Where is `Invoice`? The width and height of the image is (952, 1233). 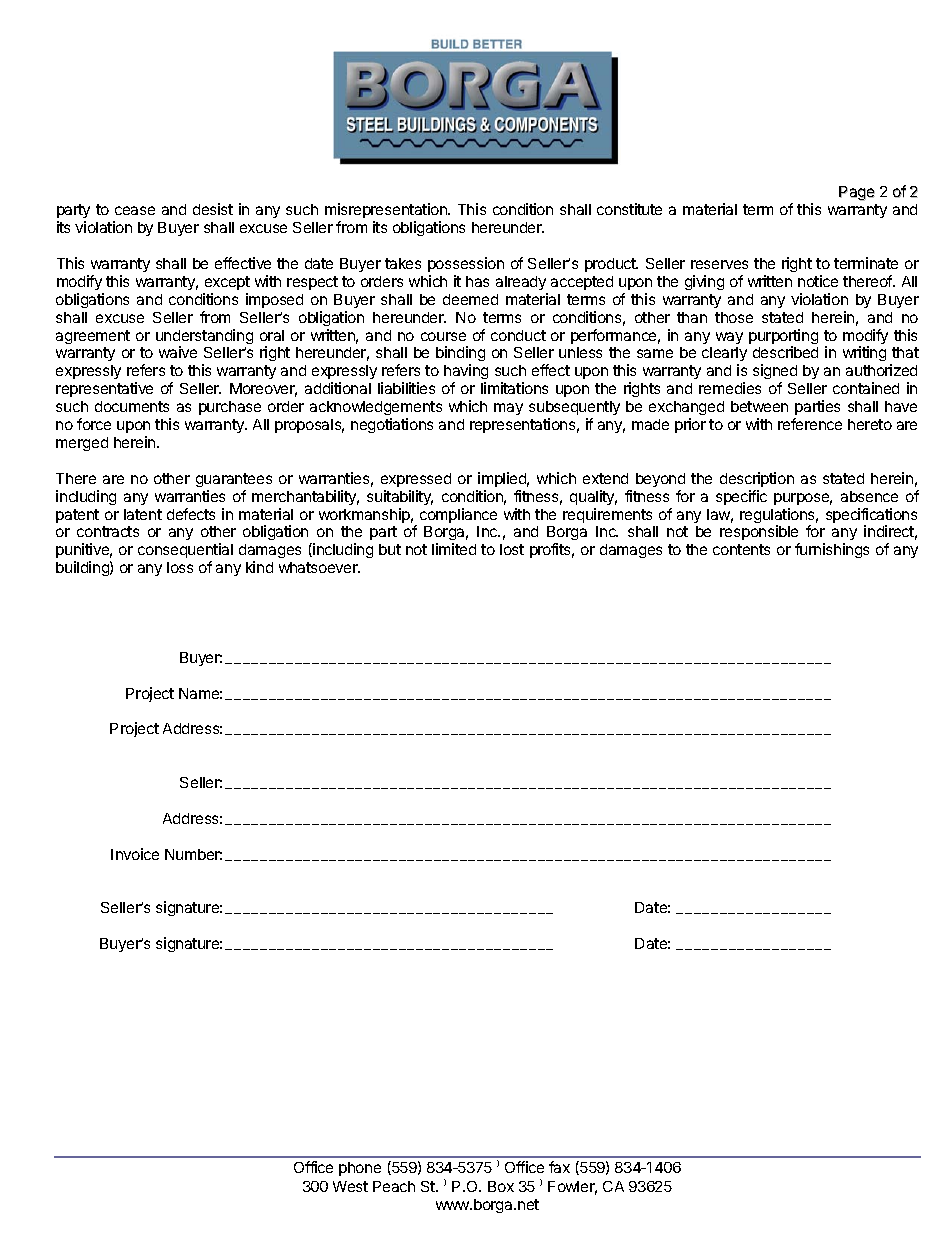 Invoice is located at coordinates (135, 854).
